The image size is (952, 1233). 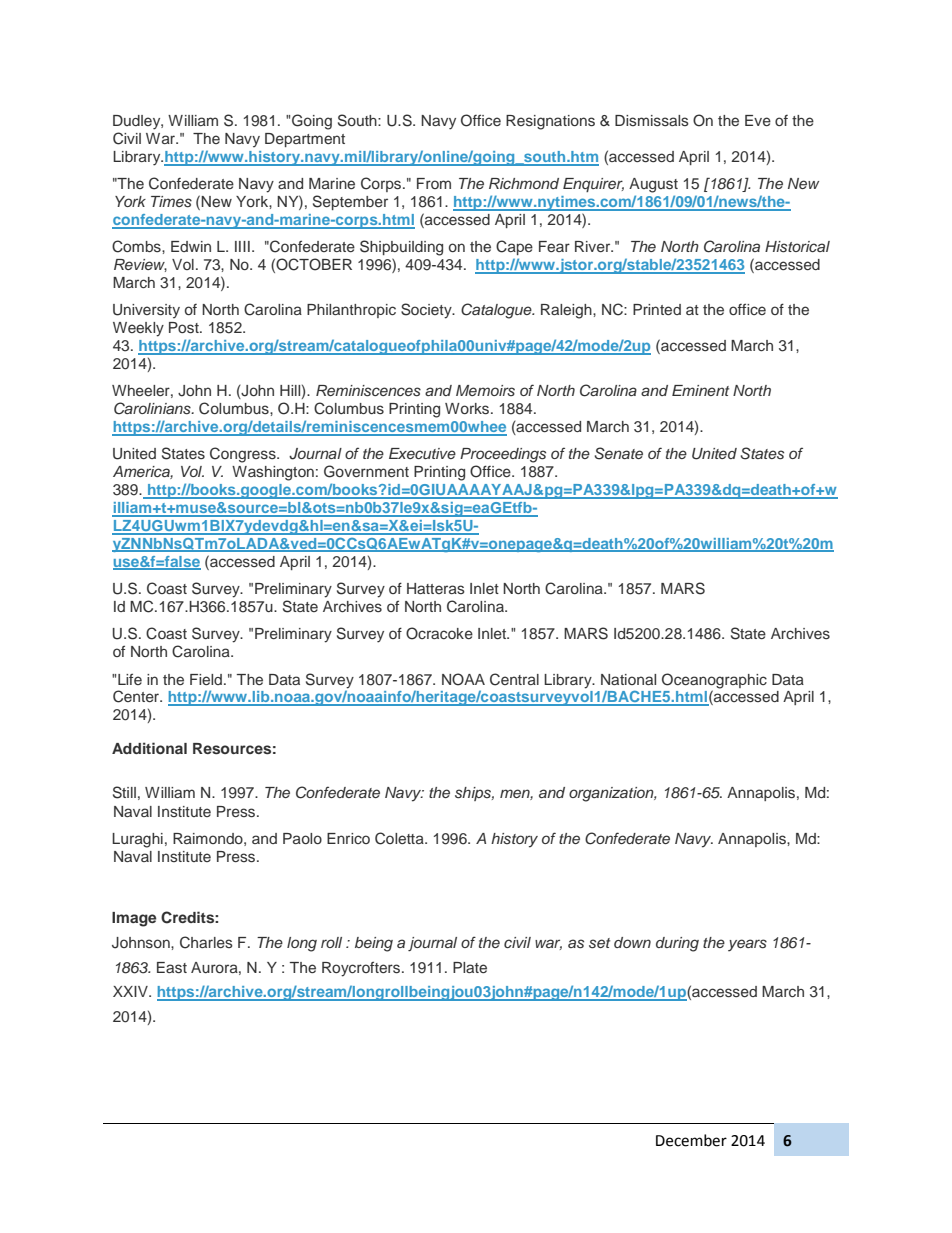 What do you see at coordinates (485, 390) in the document?
I see `Memoirs` at bounding box center [485, 390].
